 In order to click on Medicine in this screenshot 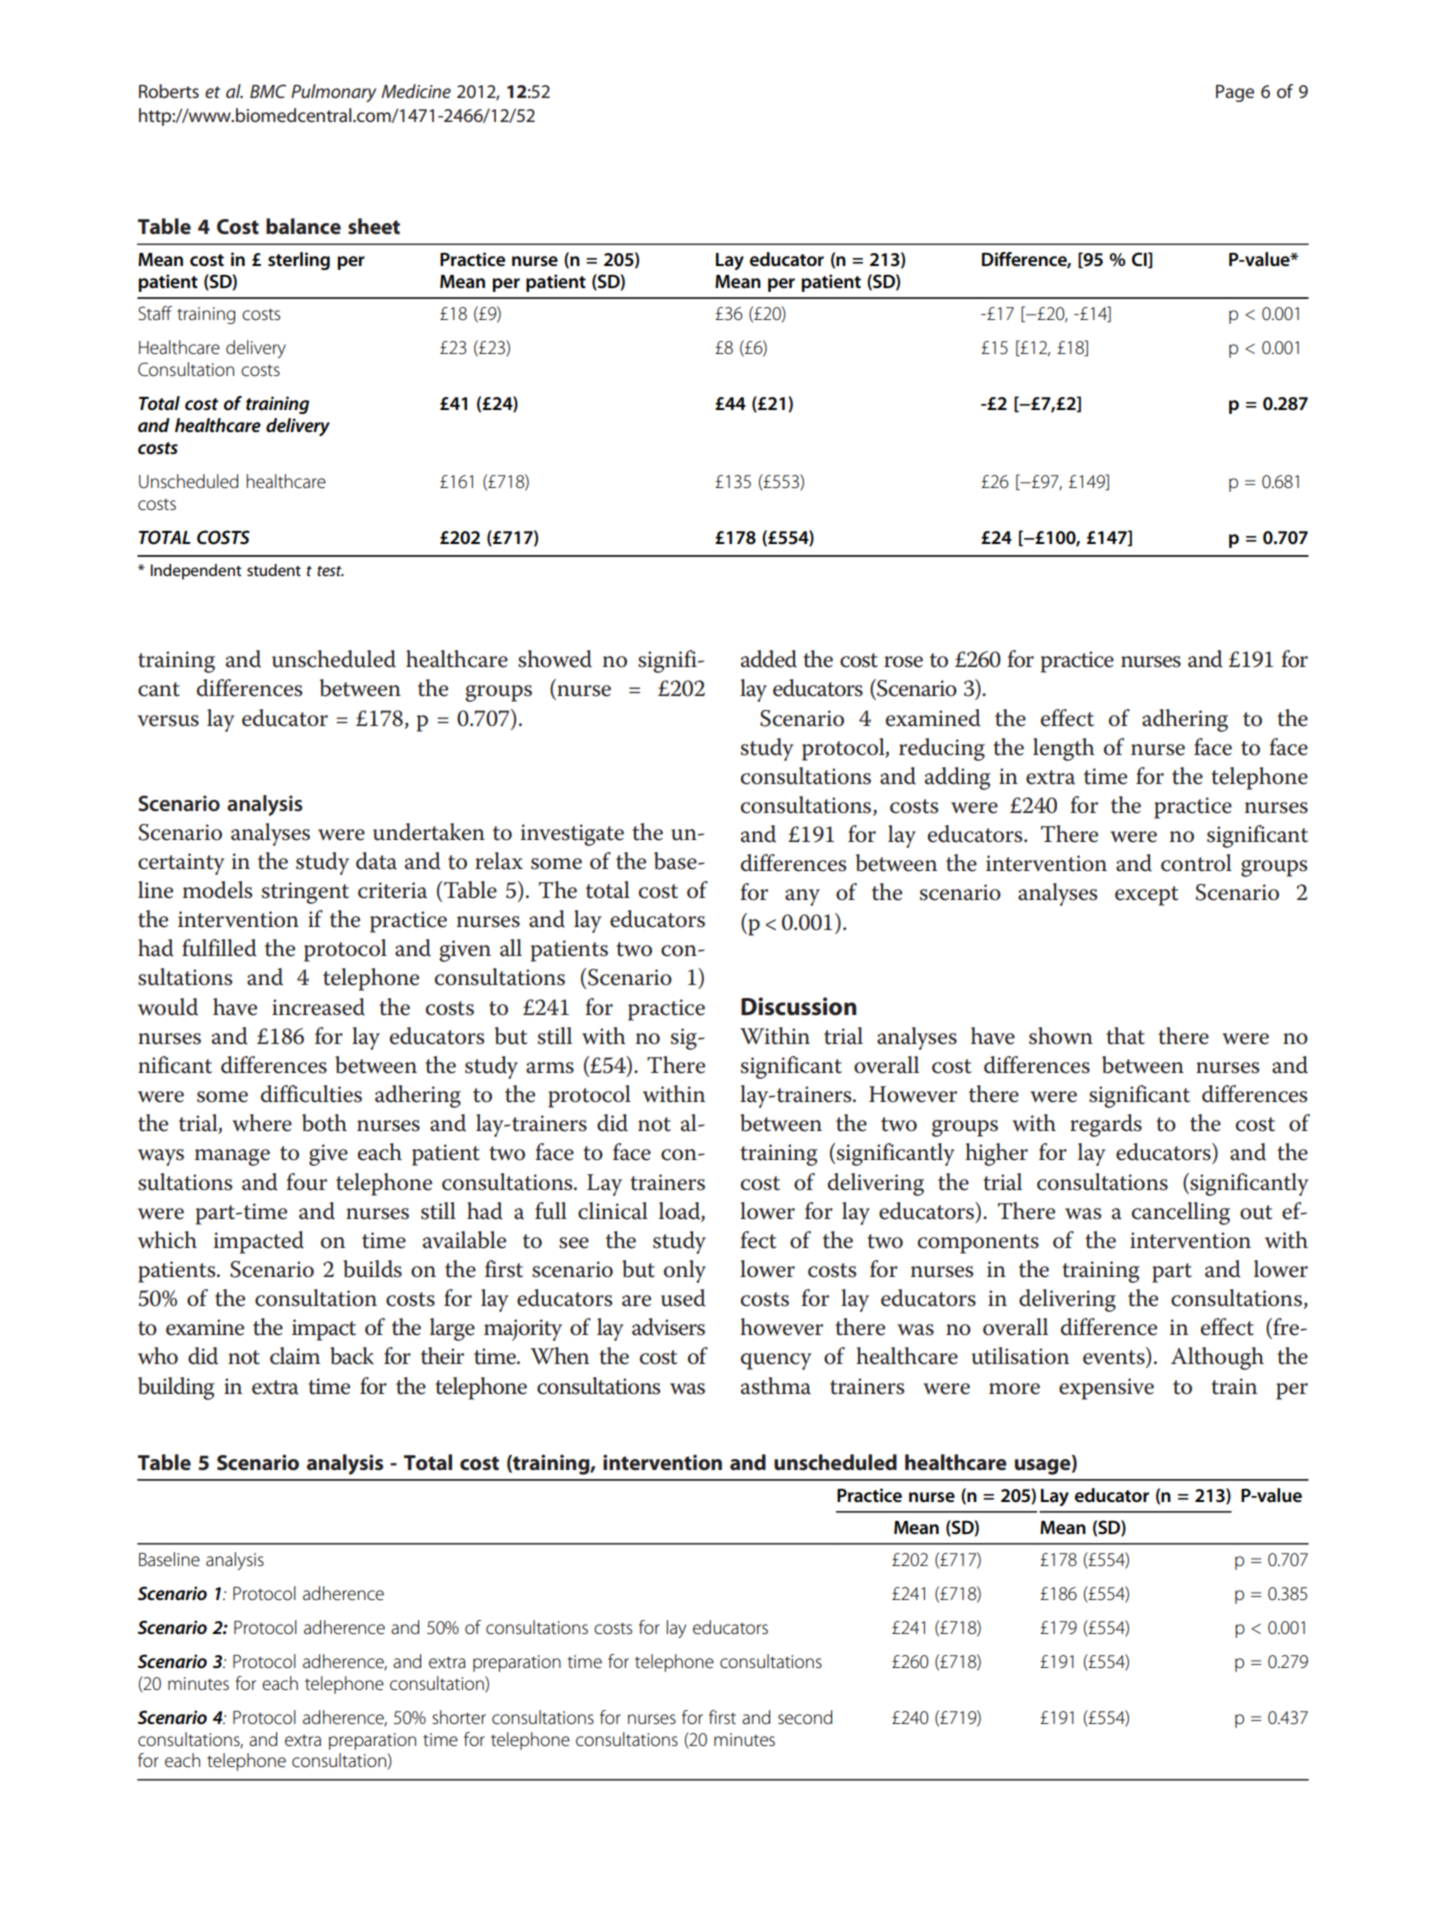, I will do `click(416, 91)`.
